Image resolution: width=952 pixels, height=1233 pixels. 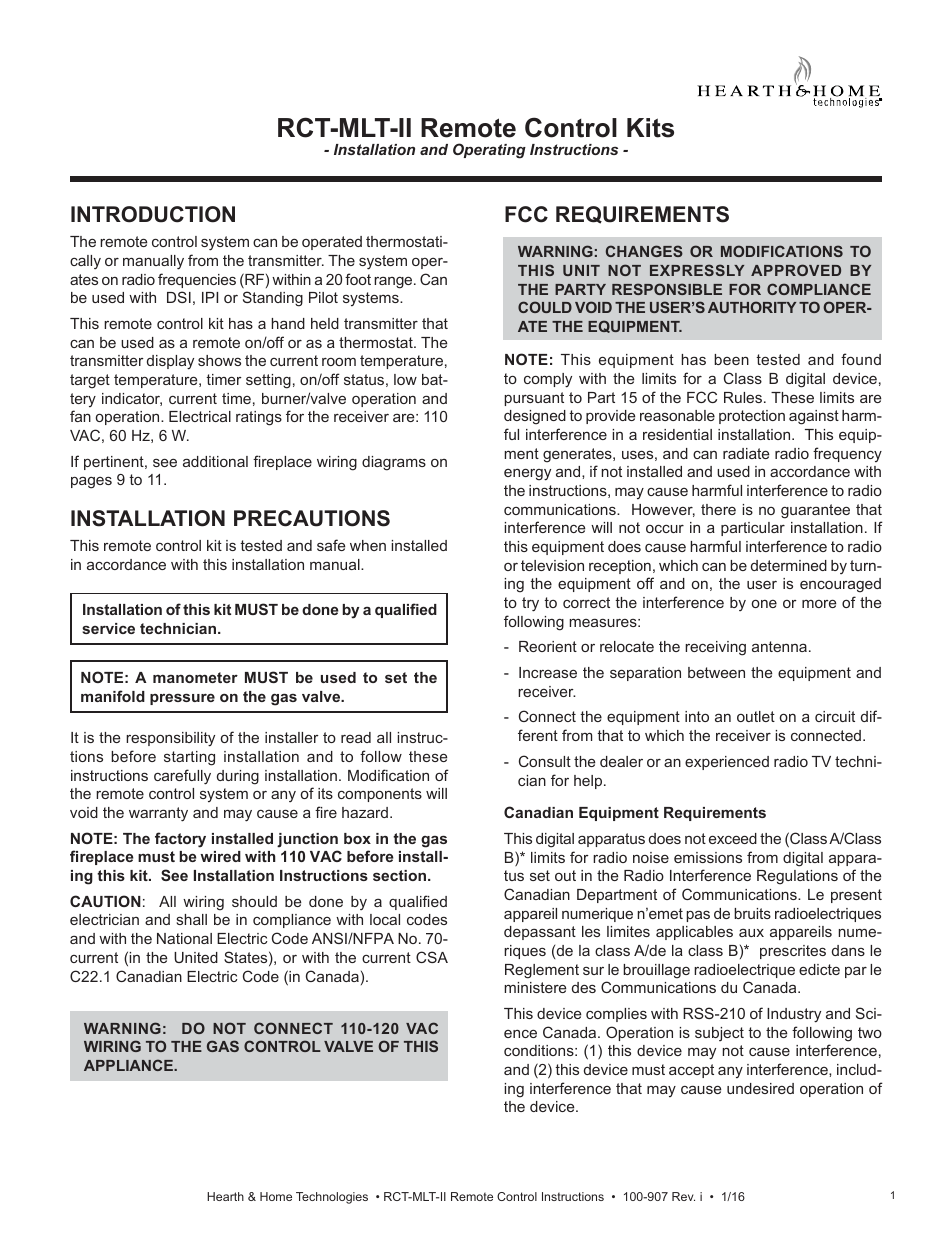 I want to click on APPROVED, so click(x=796, y=270).
